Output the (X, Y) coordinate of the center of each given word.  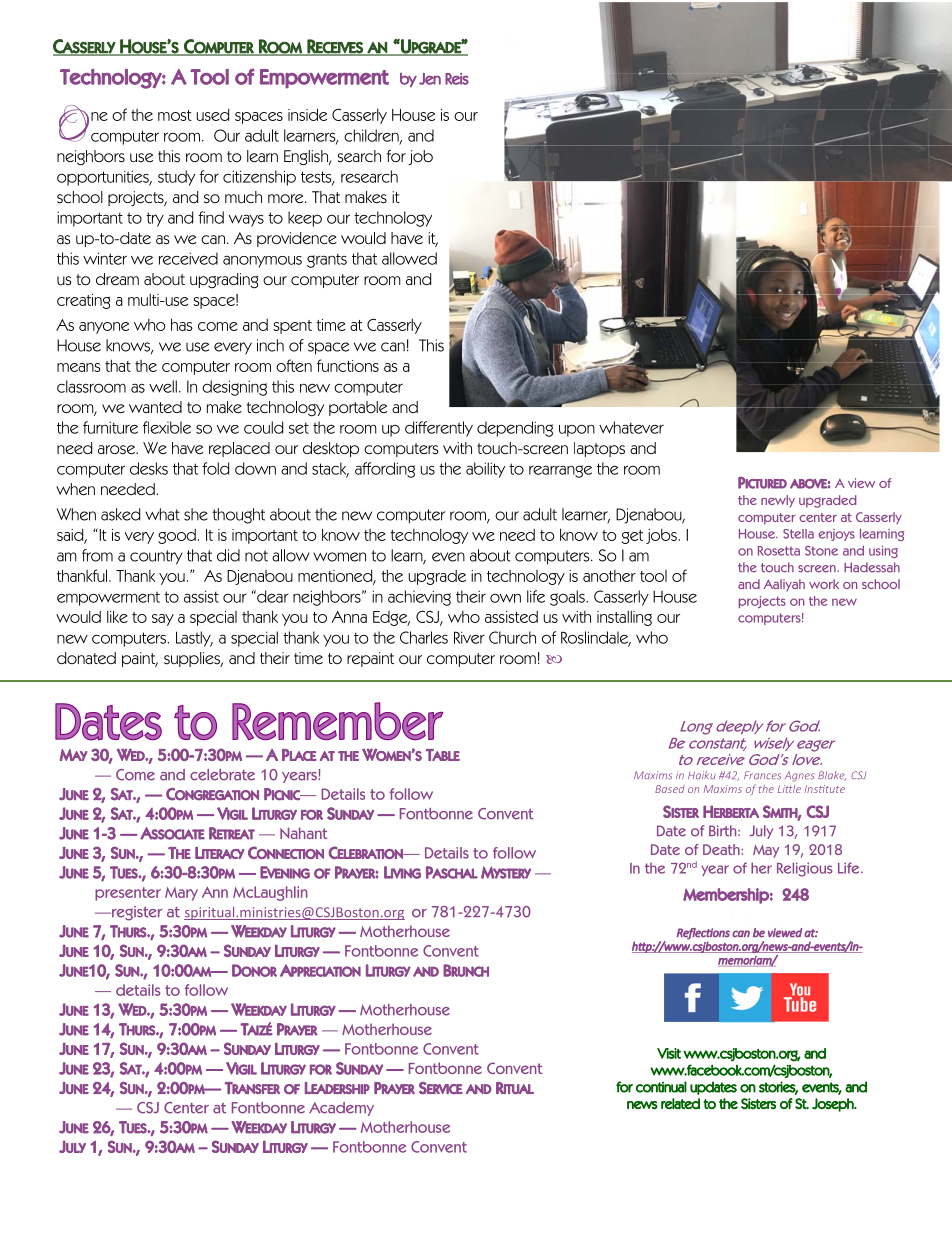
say (163, 620)
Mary (181, 894)
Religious (804, 869)
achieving (419, 598)
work (824, 584)
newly (778, 501)
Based (670, 789)
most (175, 115)
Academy (341, 1109)
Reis (457, 79)
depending (515, 429)
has (182, 324)
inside (307, 114)
